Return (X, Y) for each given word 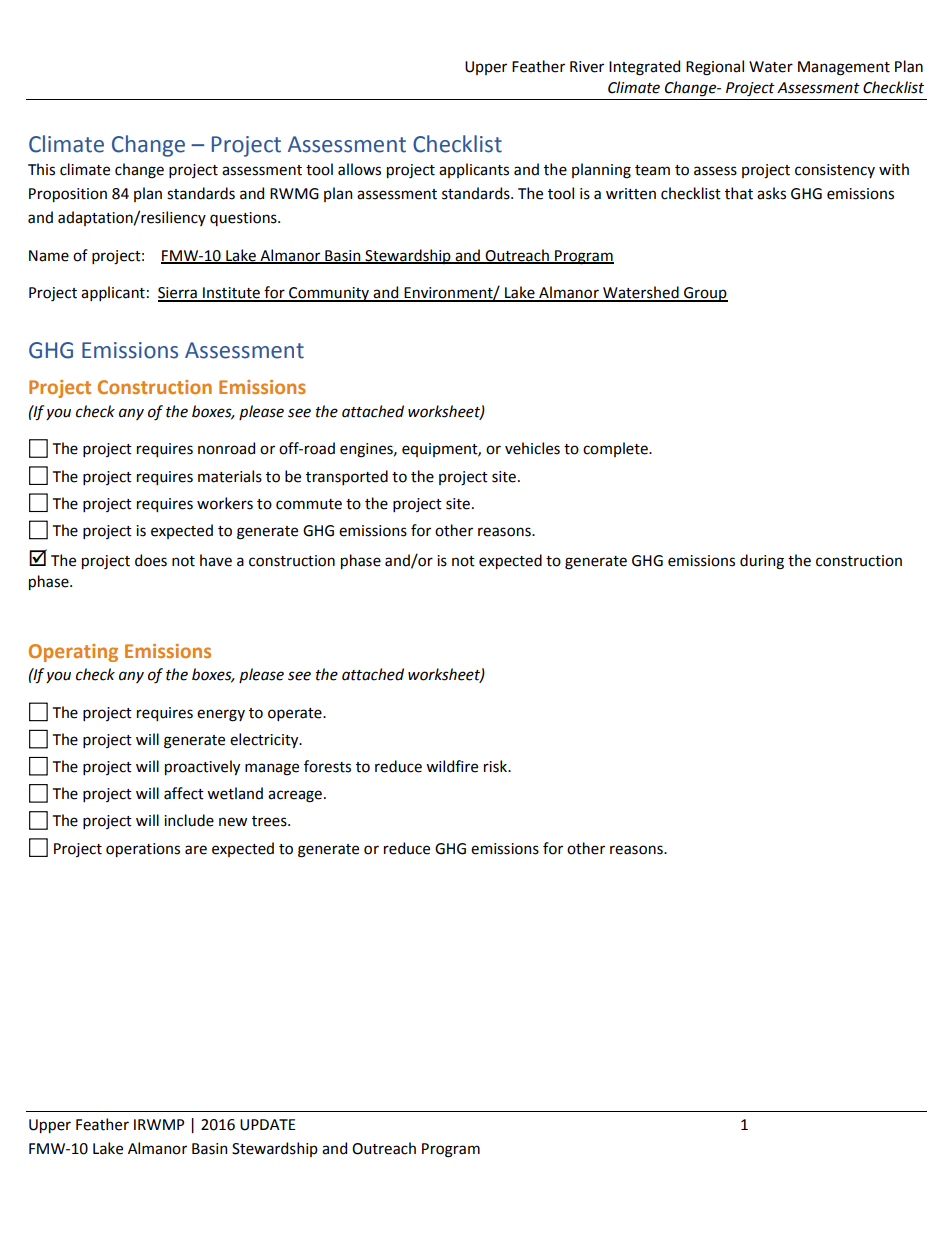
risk (496, 766)
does (151, 560)
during (762, 562)
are (196, 850)
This (41, 169)
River (587, 67)
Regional (715, 68)
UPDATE (267, 1125)
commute (309, 504)
